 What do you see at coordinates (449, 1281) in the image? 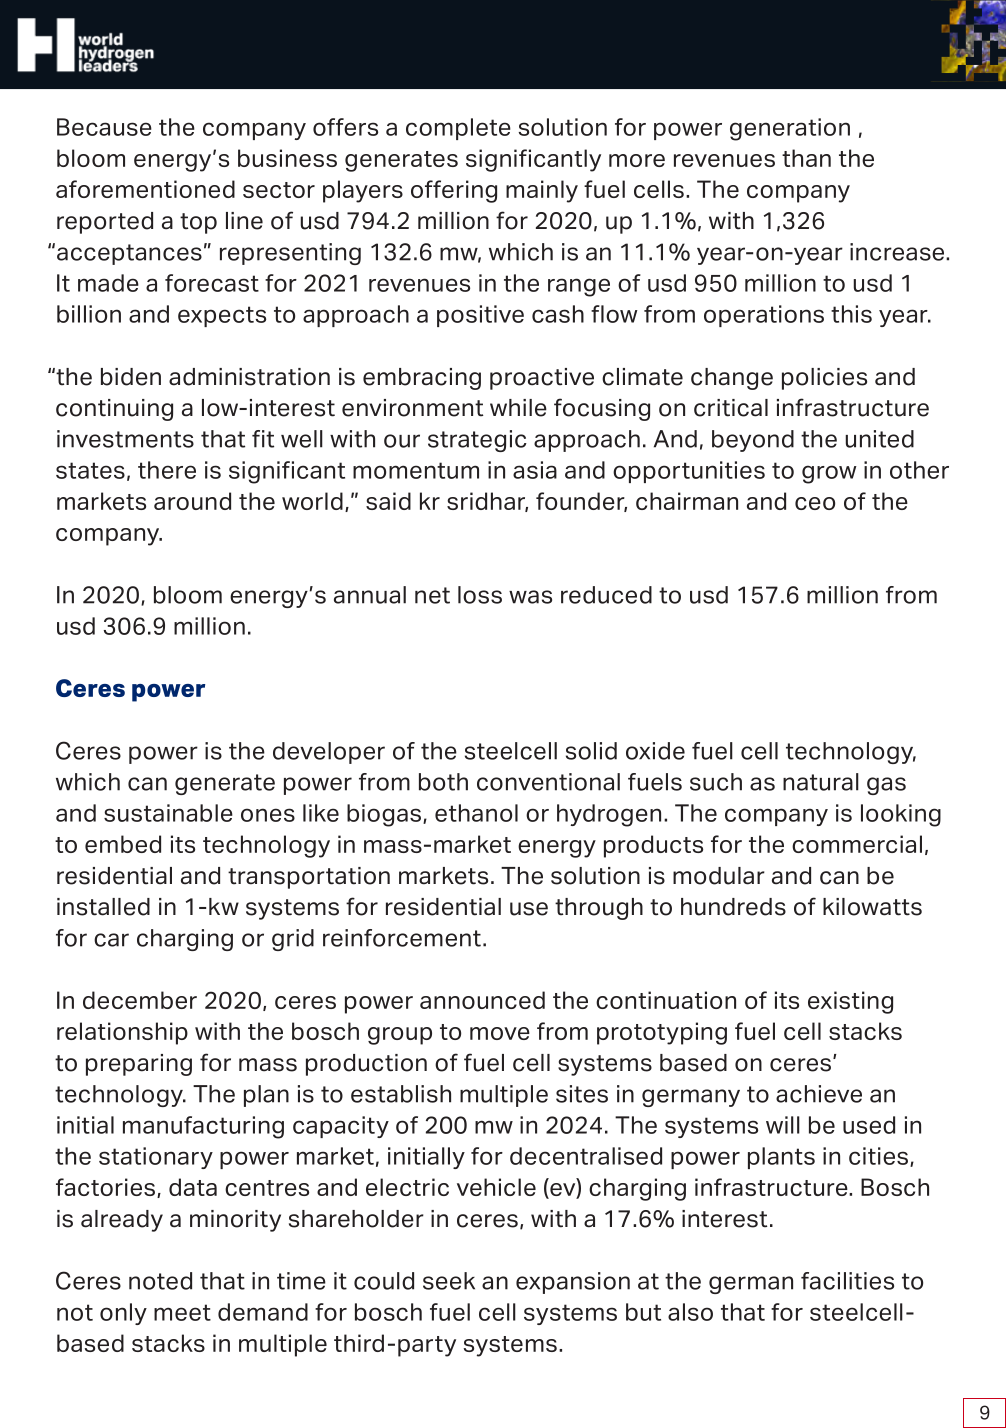
I see `seek` at bounding box center [449, 1281].
